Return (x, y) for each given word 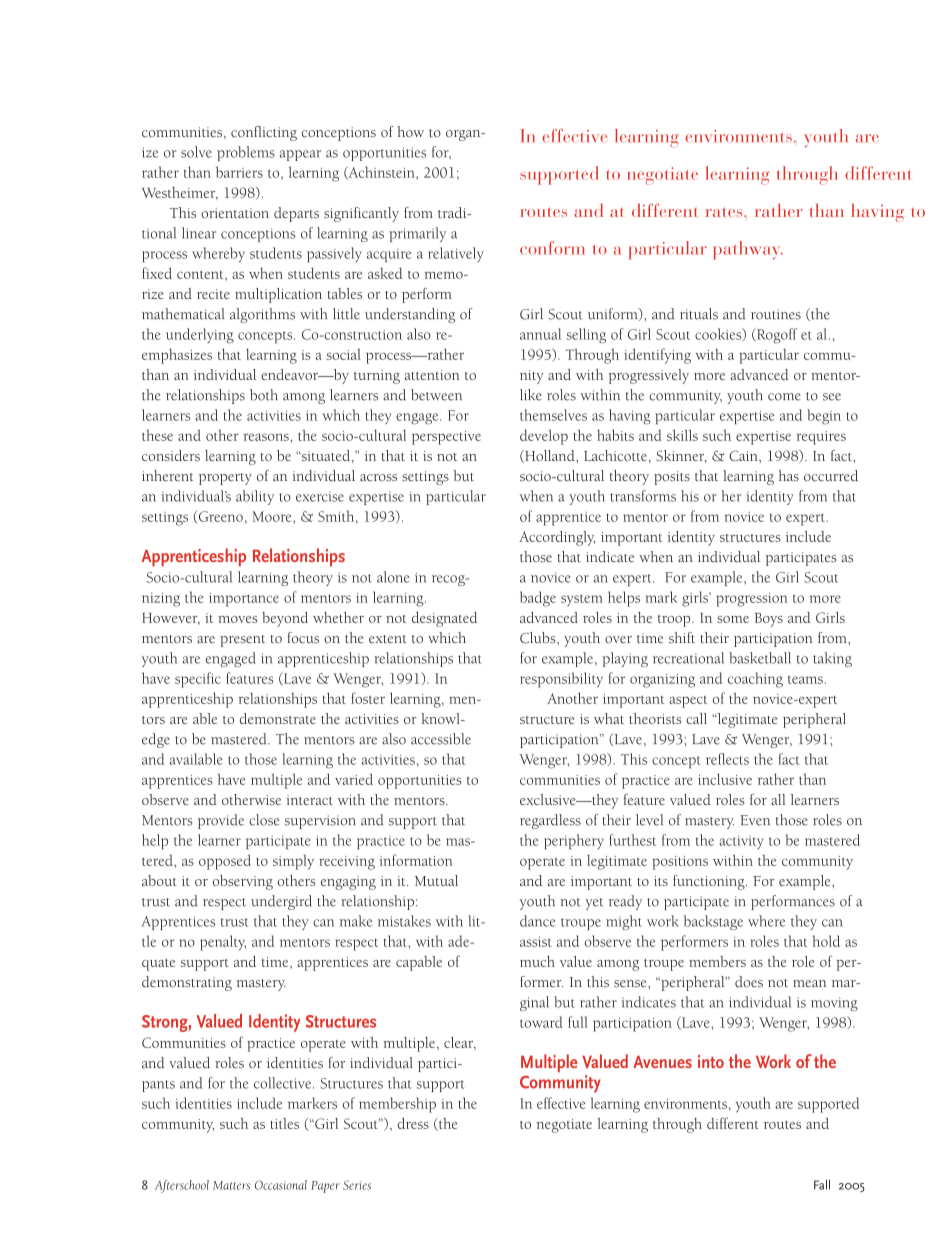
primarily (417, 234)
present (242, 641)
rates (725, 212)
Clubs (539, 638)
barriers (239, 172)
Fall (822, 1184)
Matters (231, 1185)
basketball (760, 658)
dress (413, 1123)
